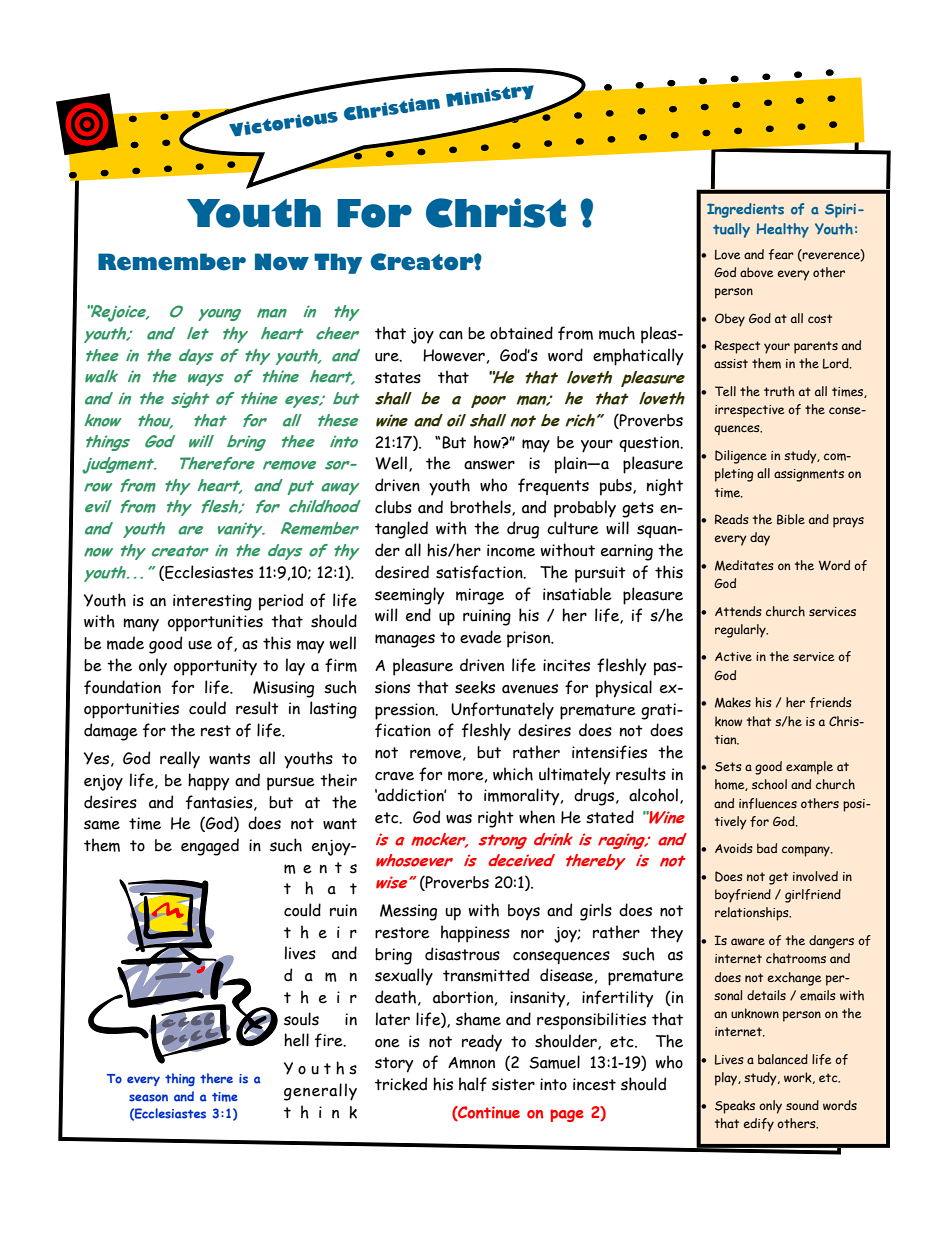 The height and width of the page is (1233, 952). Describe the element at coordinates (210, 847) in the page. I see `engaged` at that location.
